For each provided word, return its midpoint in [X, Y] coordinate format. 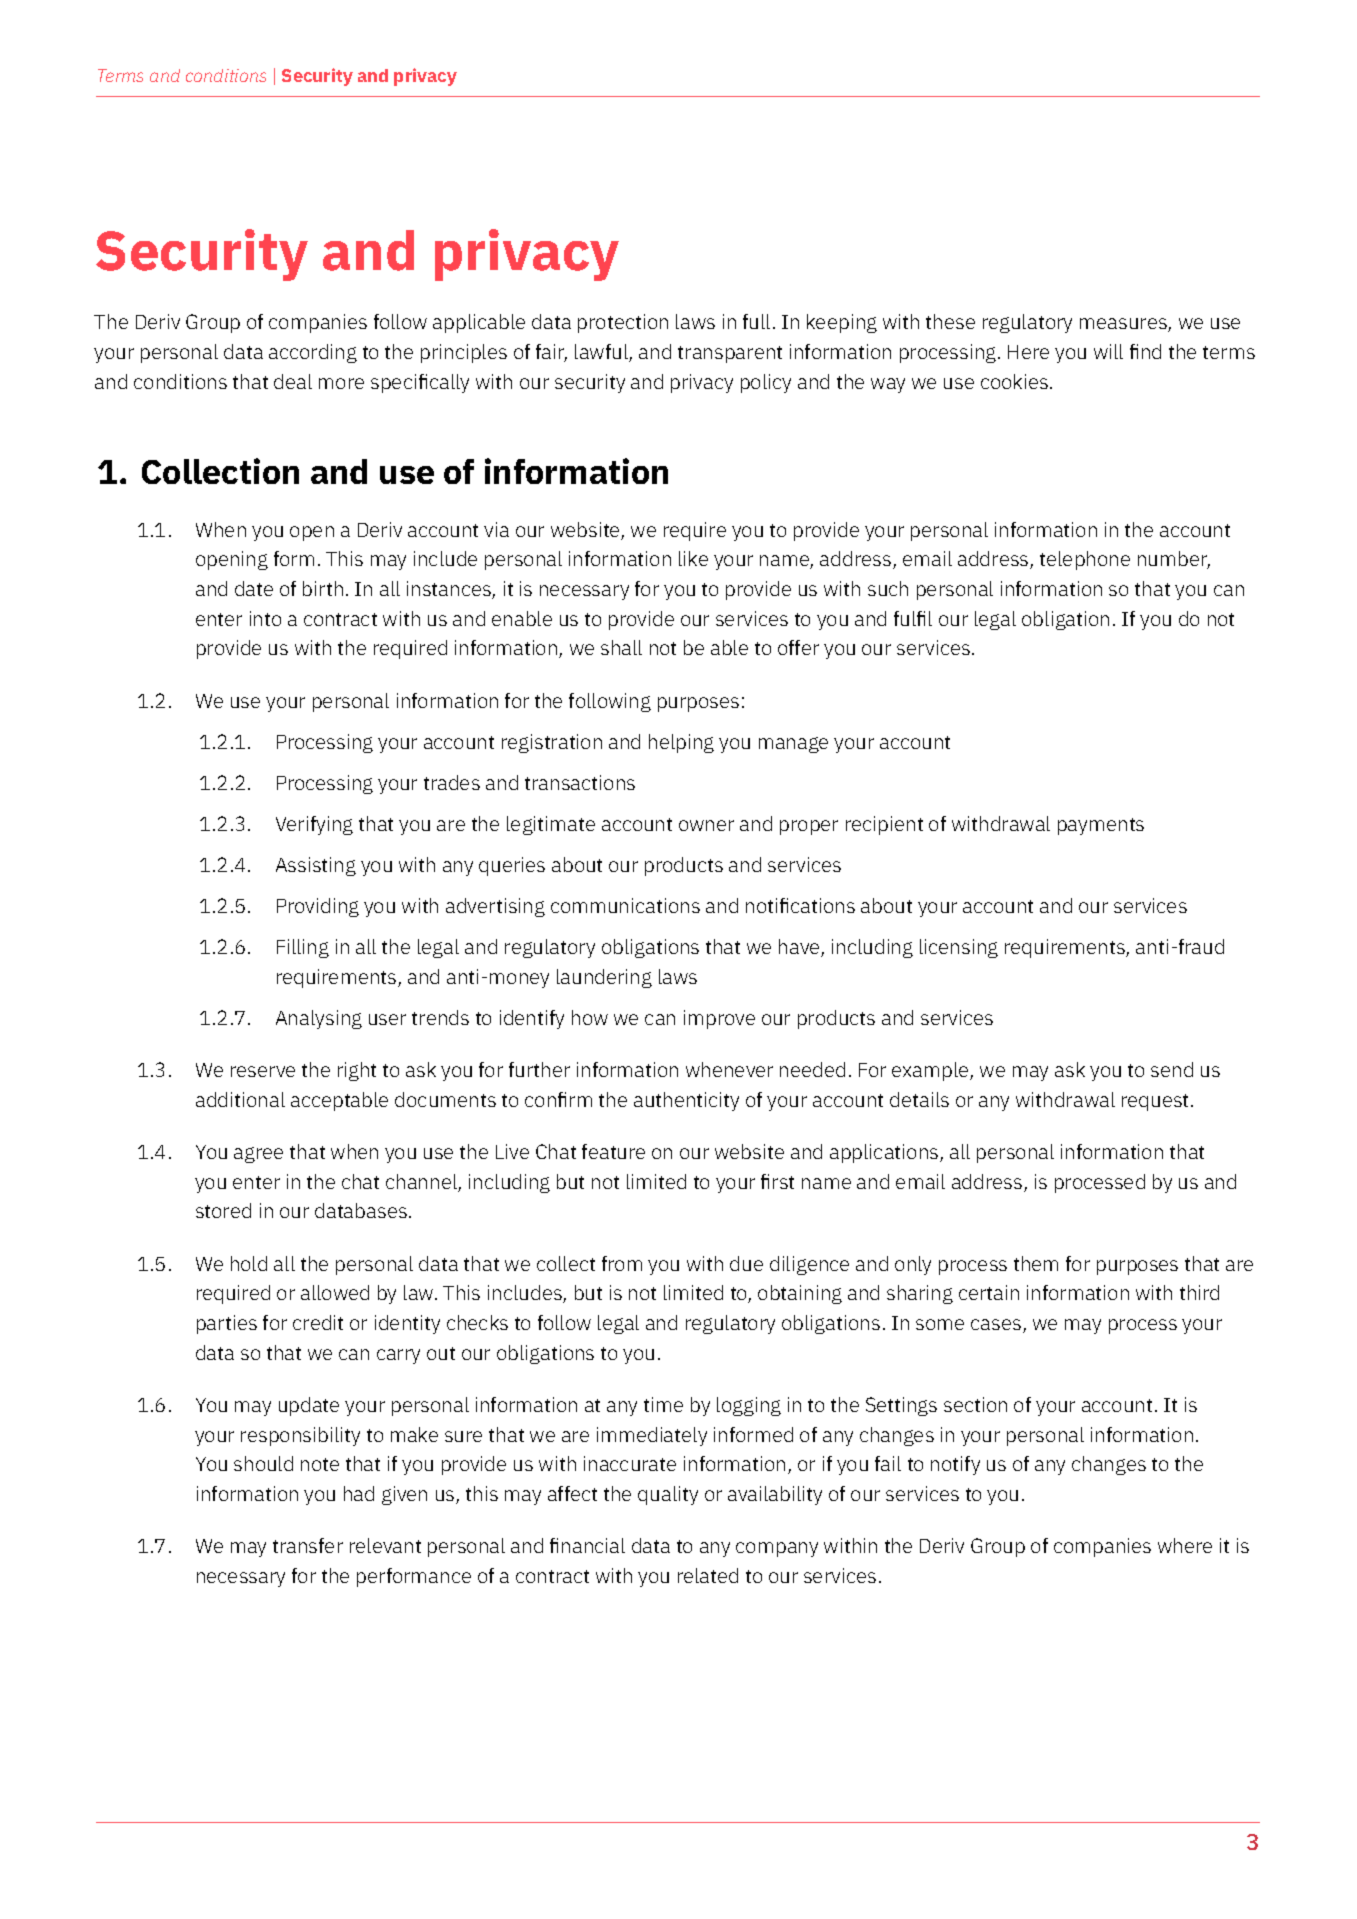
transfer [308, 1545]
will [1108, 351]
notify [955, 1465]
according [313, 353]
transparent [730, 354]
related [708, 1575]
